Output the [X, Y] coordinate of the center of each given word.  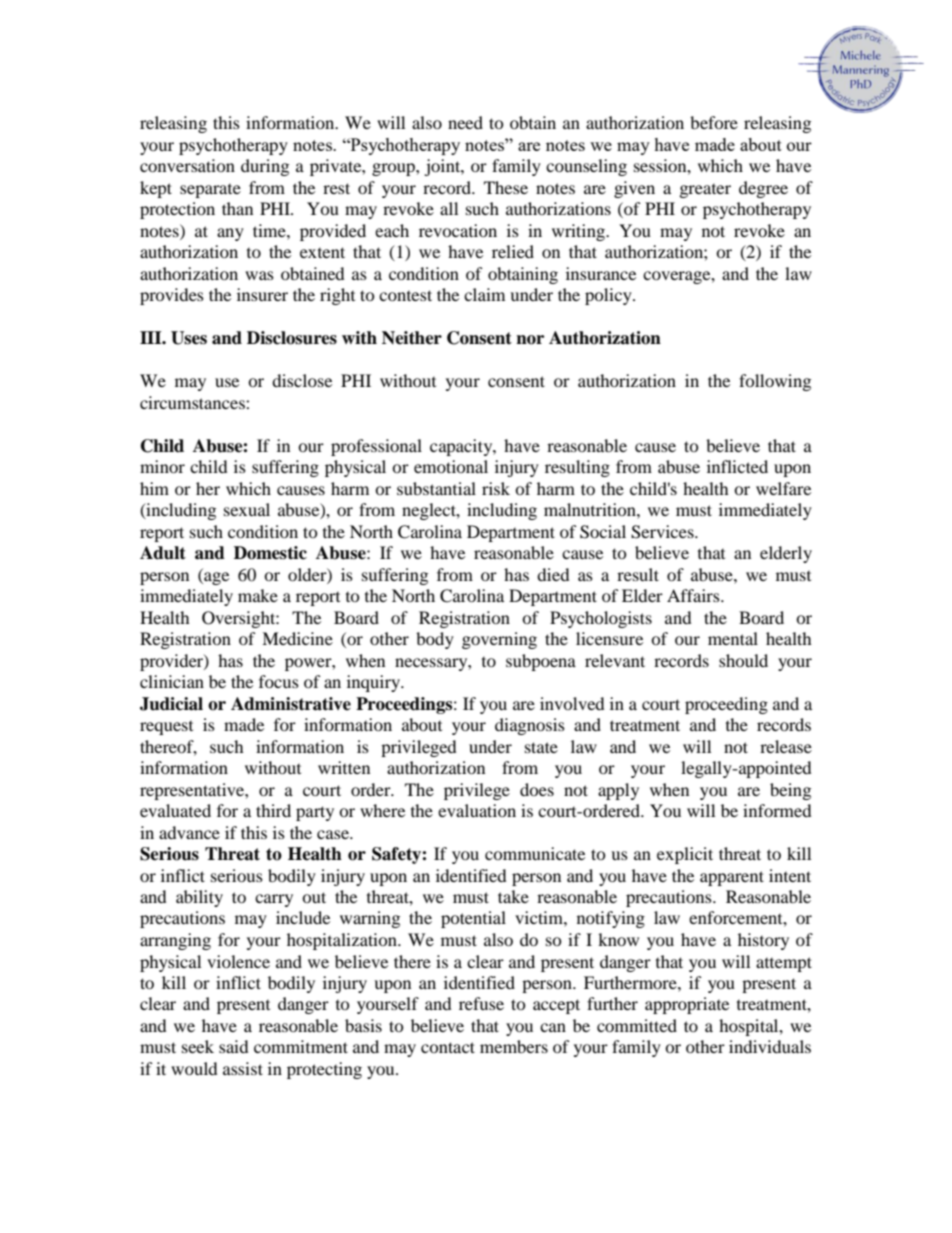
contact [448, 1047]
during [265, 167]
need [465, 122]
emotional [451, 466]
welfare [783, 488]
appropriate [687, 1005]
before [714, 122]
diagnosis [530, 726]
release [786, 746]
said [234, 1046]
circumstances [193, 402]
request [166, 728]
